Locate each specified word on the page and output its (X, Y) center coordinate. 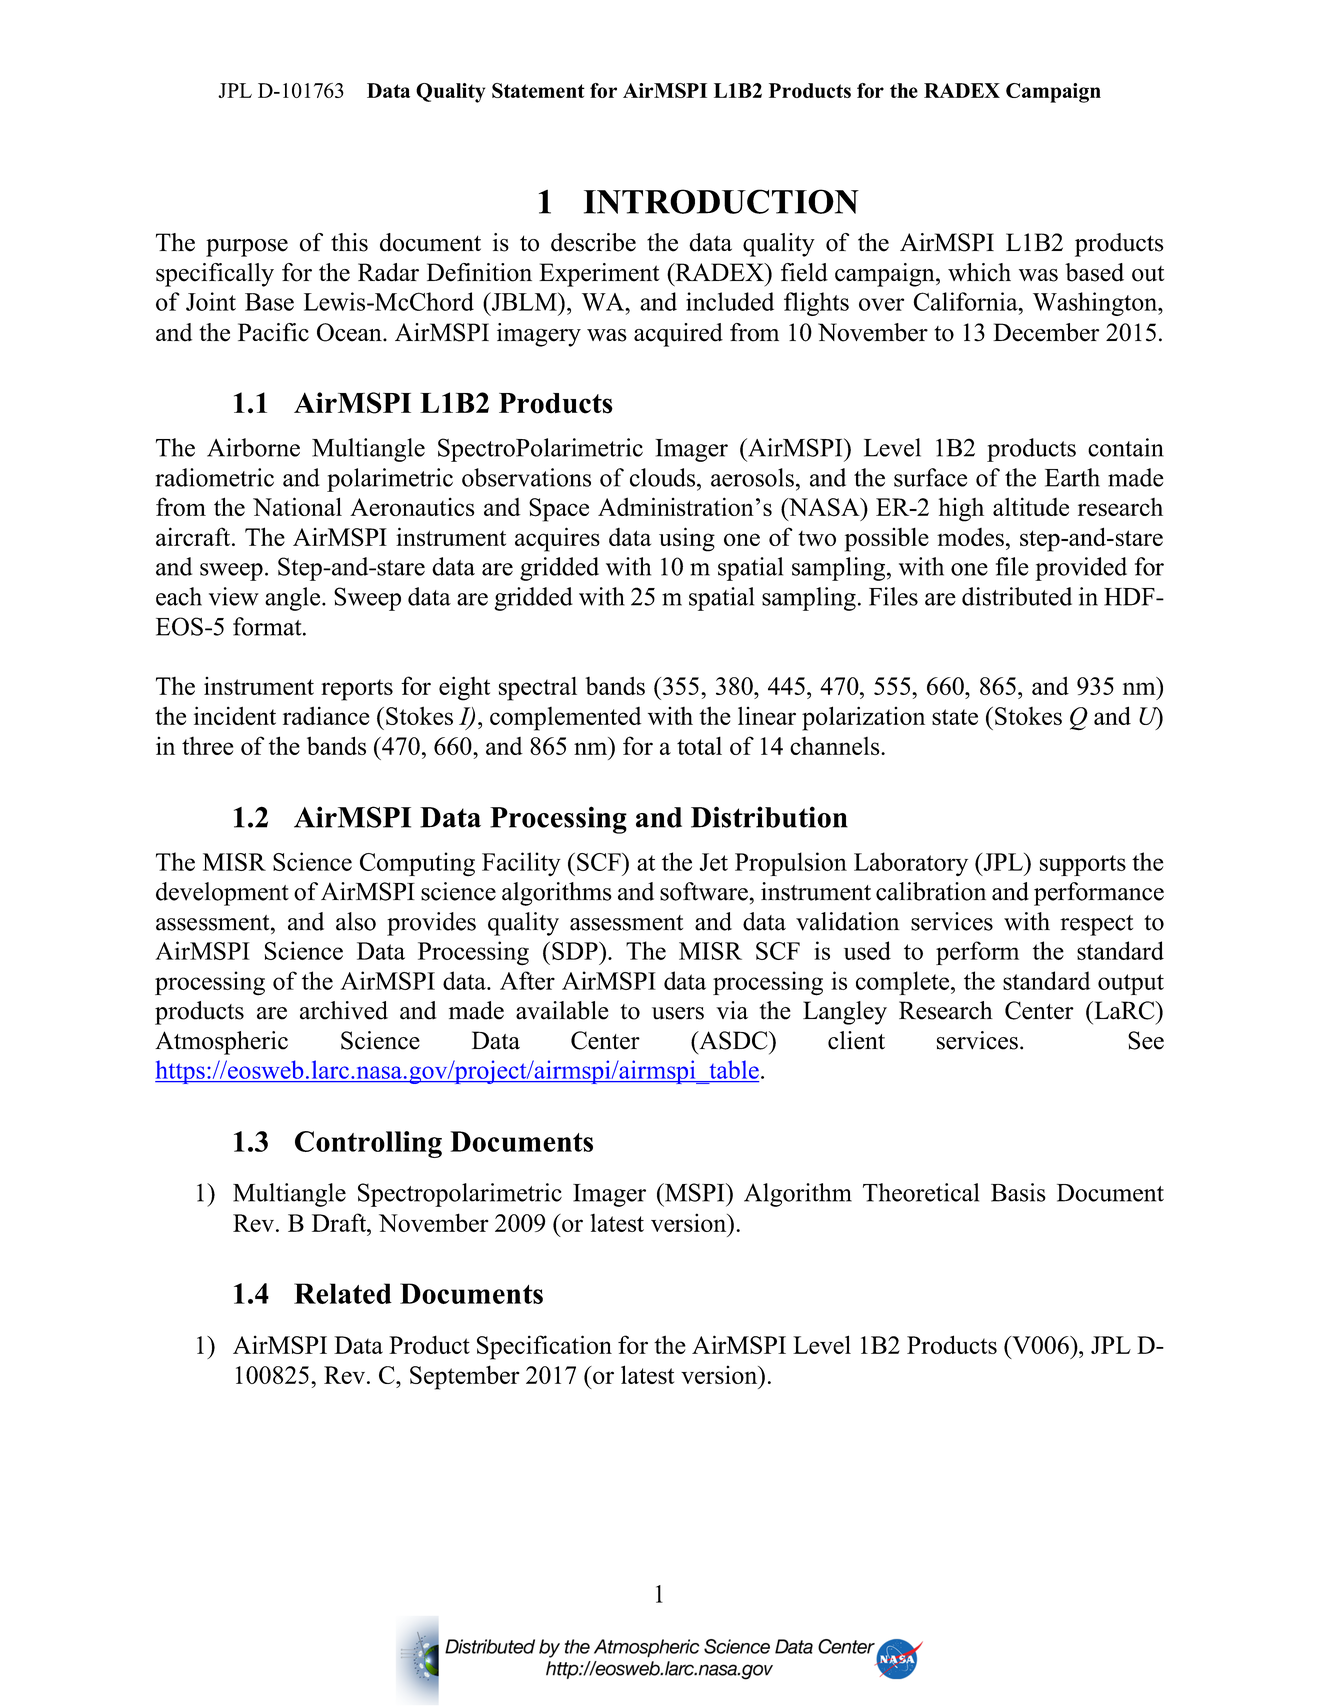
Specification (544, 1347)
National (297, 506)
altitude (1031, 506)
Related (343, 1293)
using (687, 539)
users (678, 1013)
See (1146, 1040)
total (699, 745)
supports (1083, 865)
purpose (247, 248)
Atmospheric (221, 1043)
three (207, 746)
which (979, 272)
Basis (1018, 1192)
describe (593, 242)
